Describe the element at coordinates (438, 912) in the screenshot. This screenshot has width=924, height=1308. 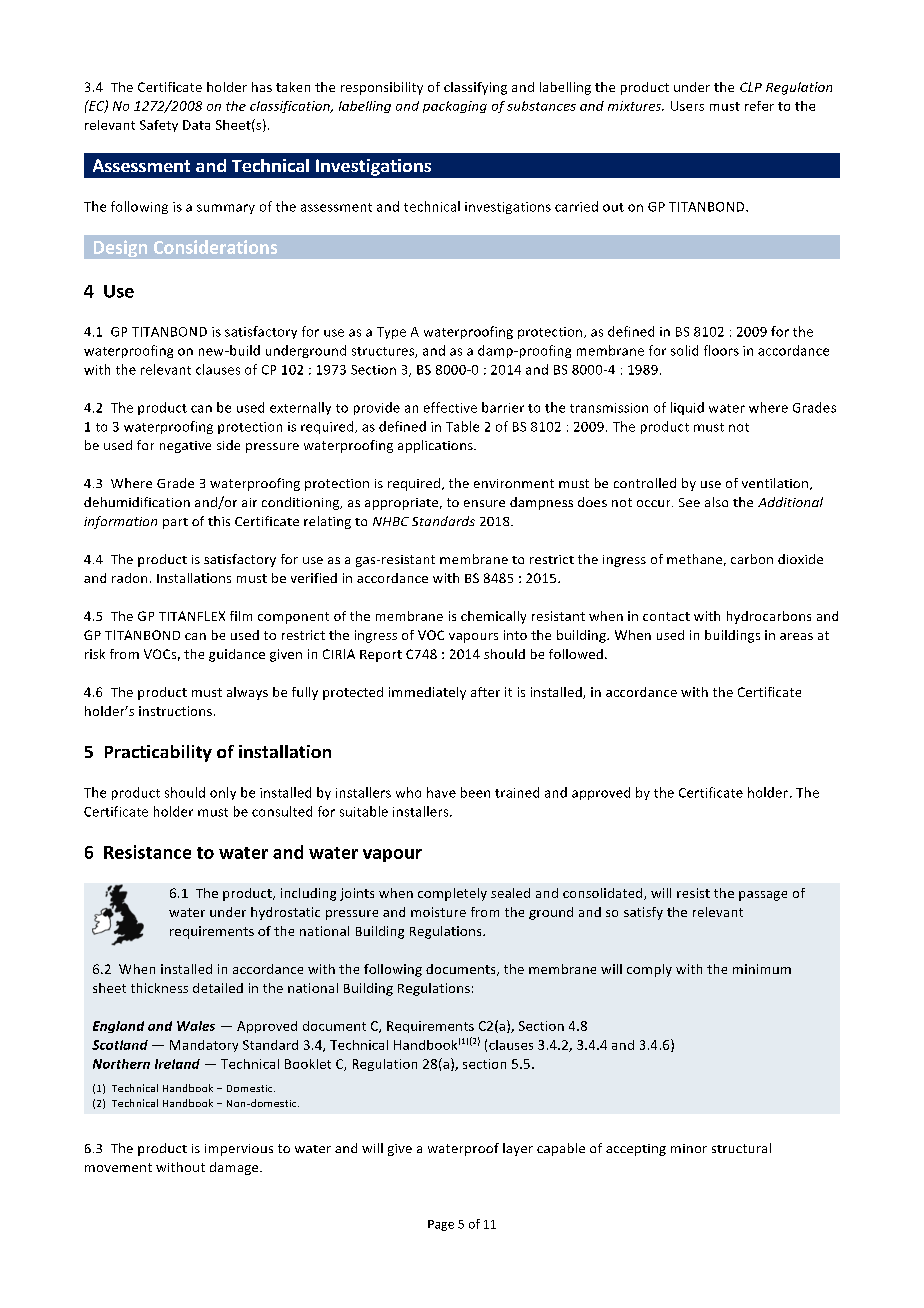
I see `moisture` at that location.
